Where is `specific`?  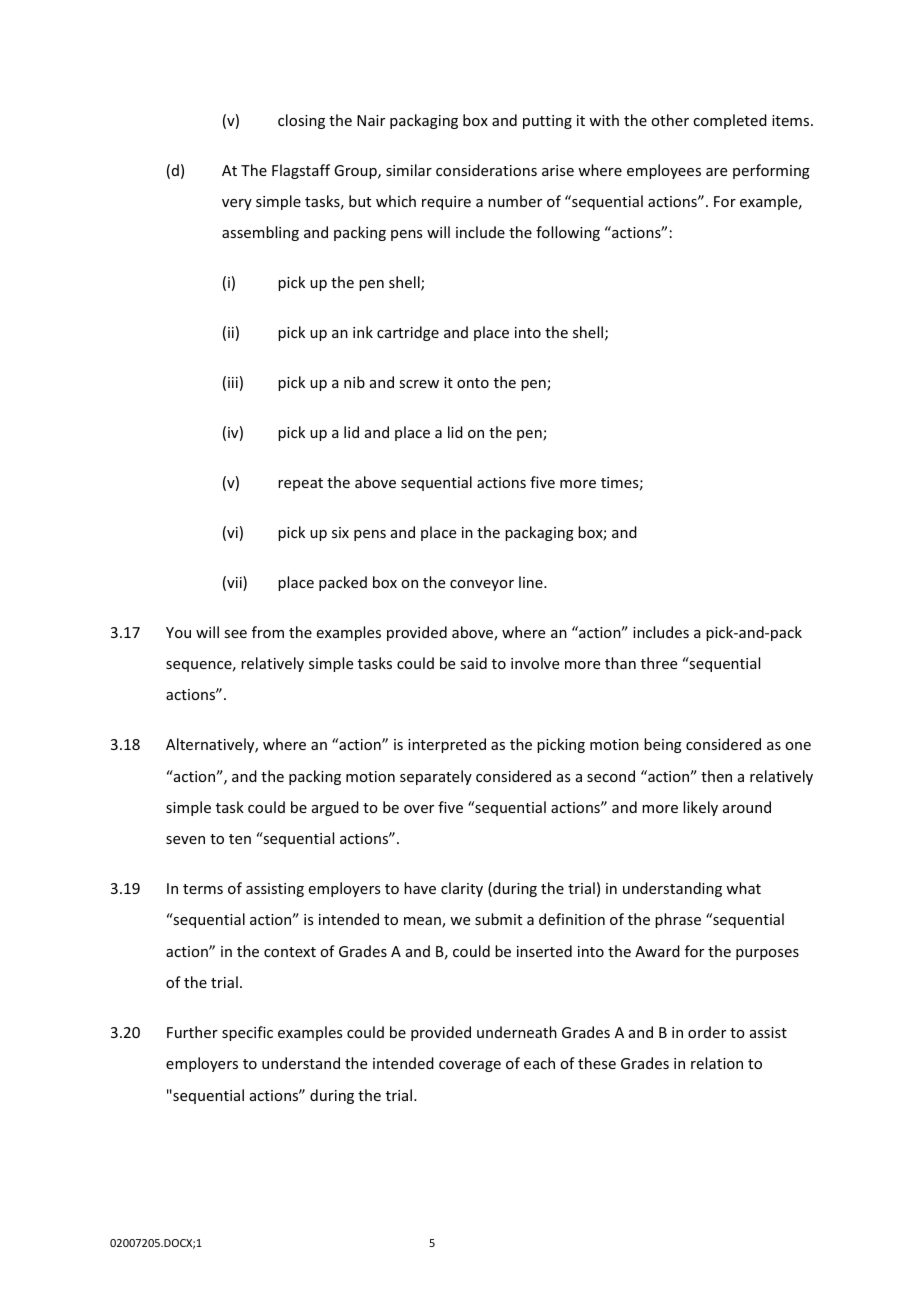 specific is located at coordinates (247, 1033).
